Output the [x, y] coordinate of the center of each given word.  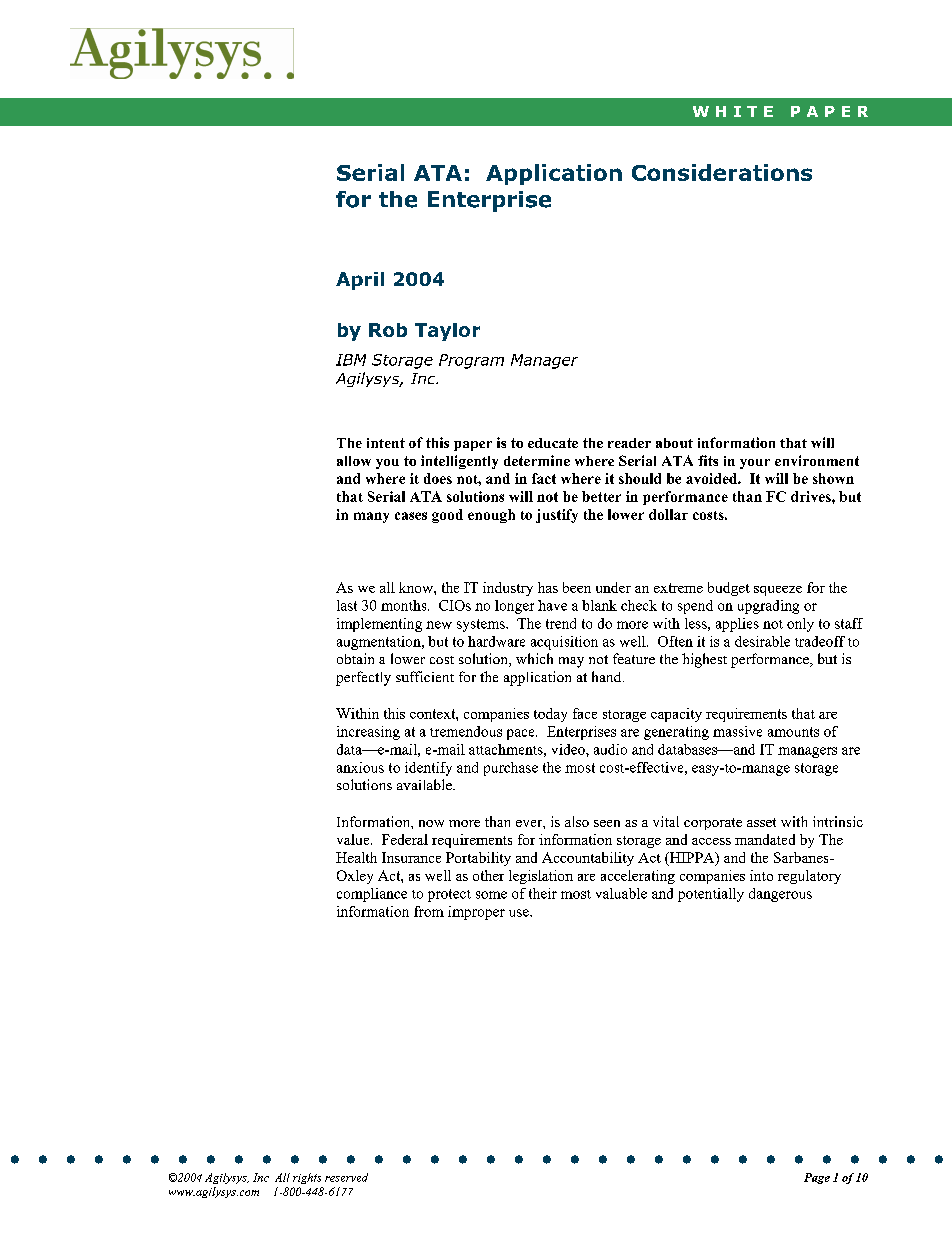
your [755, 464]
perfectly [363, 678]
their [543, 893]
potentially [711, 895]
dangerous [780, 895]
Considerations [722, 172]
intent [386, 443]
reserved [346, 1177]
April [360, 281]
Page [817, 1178]
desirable [762, 641]
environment [817, 460]
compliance [372, 895]
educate [553, 443]
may [571, 662]
